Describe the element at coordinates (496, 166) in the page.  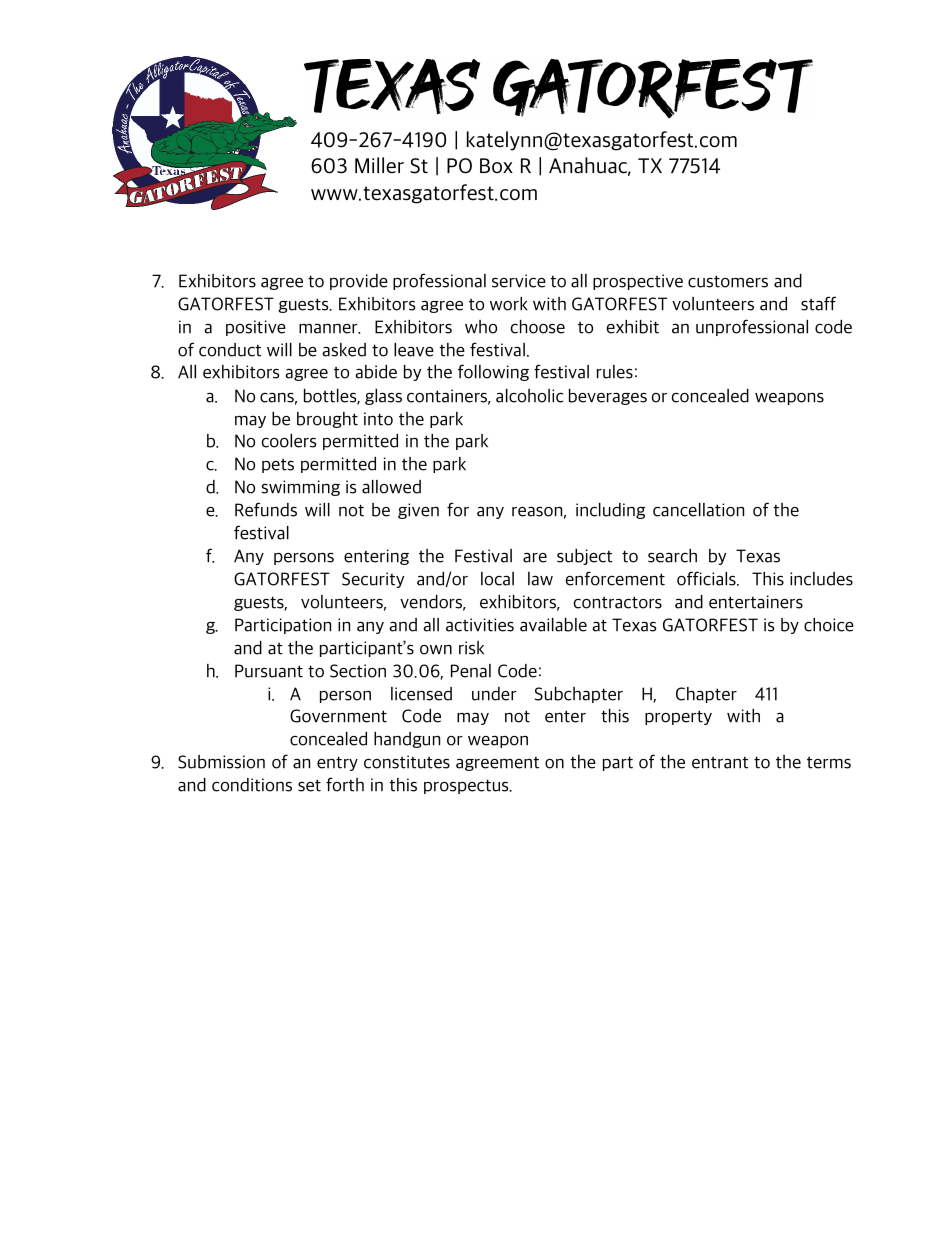
I see `Box` at that location.
